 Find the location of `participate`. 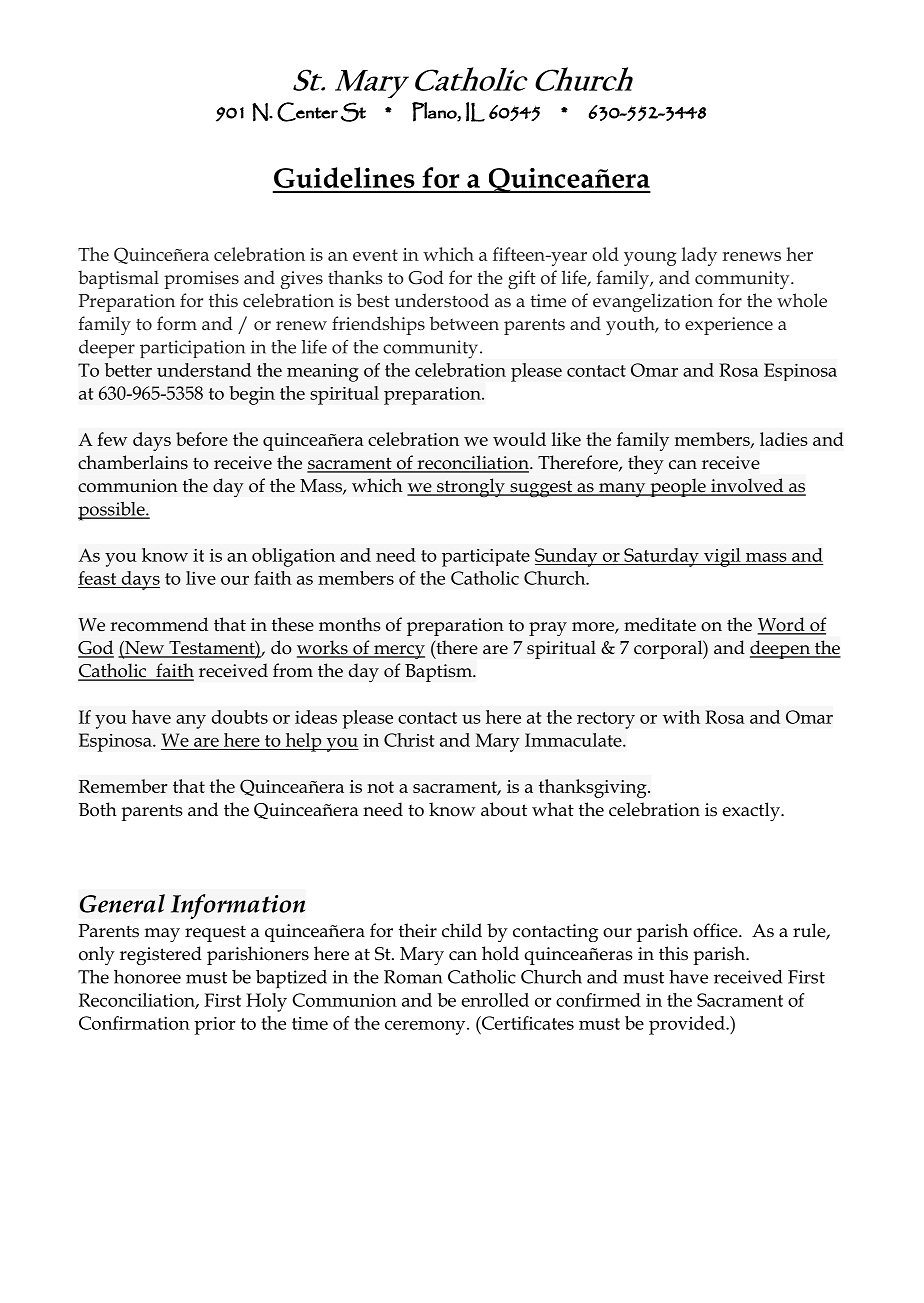

participate is located at coordinates (486, 558).
